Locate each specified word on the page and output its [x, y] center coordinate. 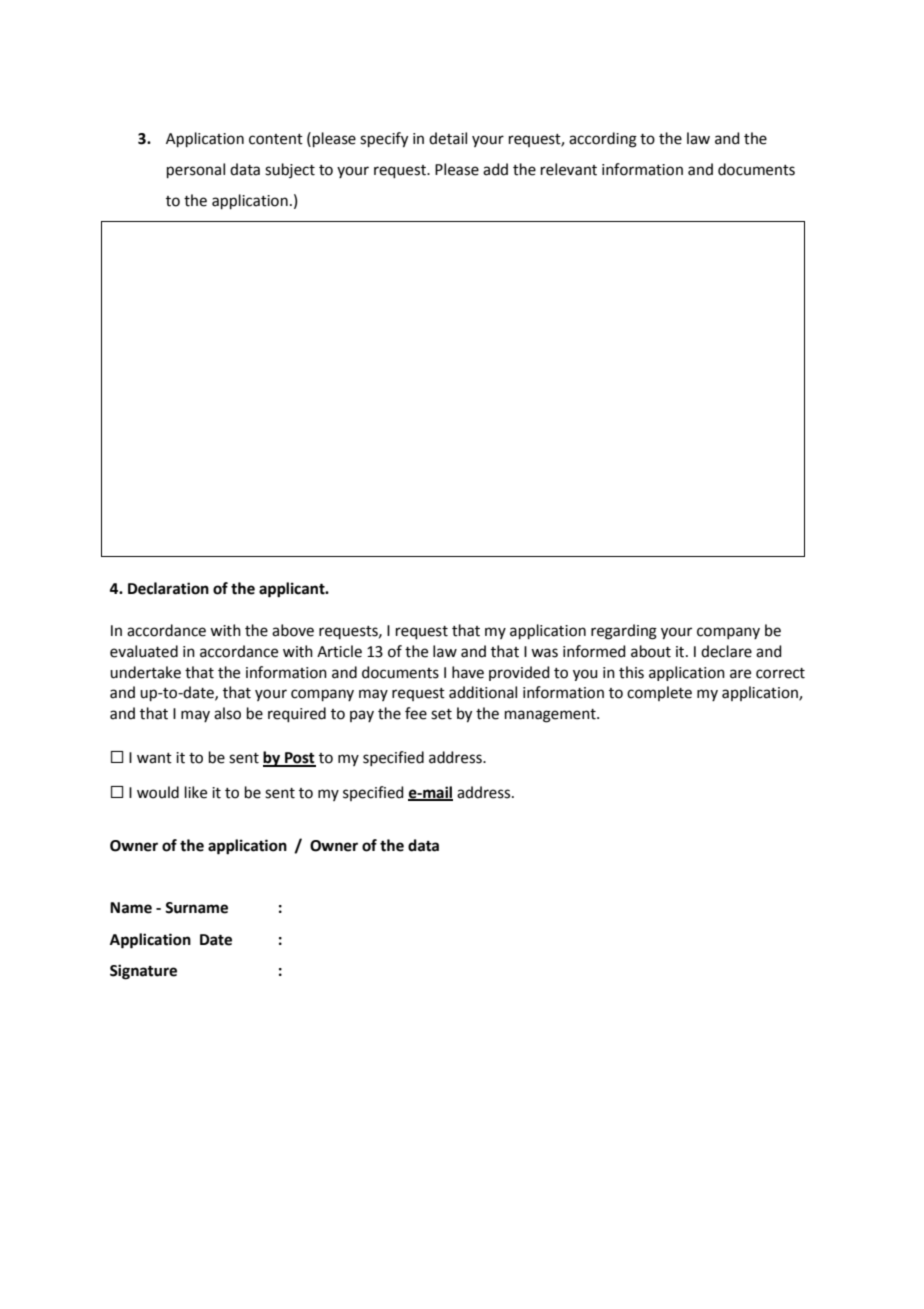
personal [196, 170]
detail [448, 138]
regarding [624, 632]
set [441, 714]
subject [290, 170]
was [544, 653]
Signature [143, 972]
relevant [569, 169]
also [227, 713]
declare [726, 651]
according [603, 140]
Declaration [168, 588]
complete [659, 693]
